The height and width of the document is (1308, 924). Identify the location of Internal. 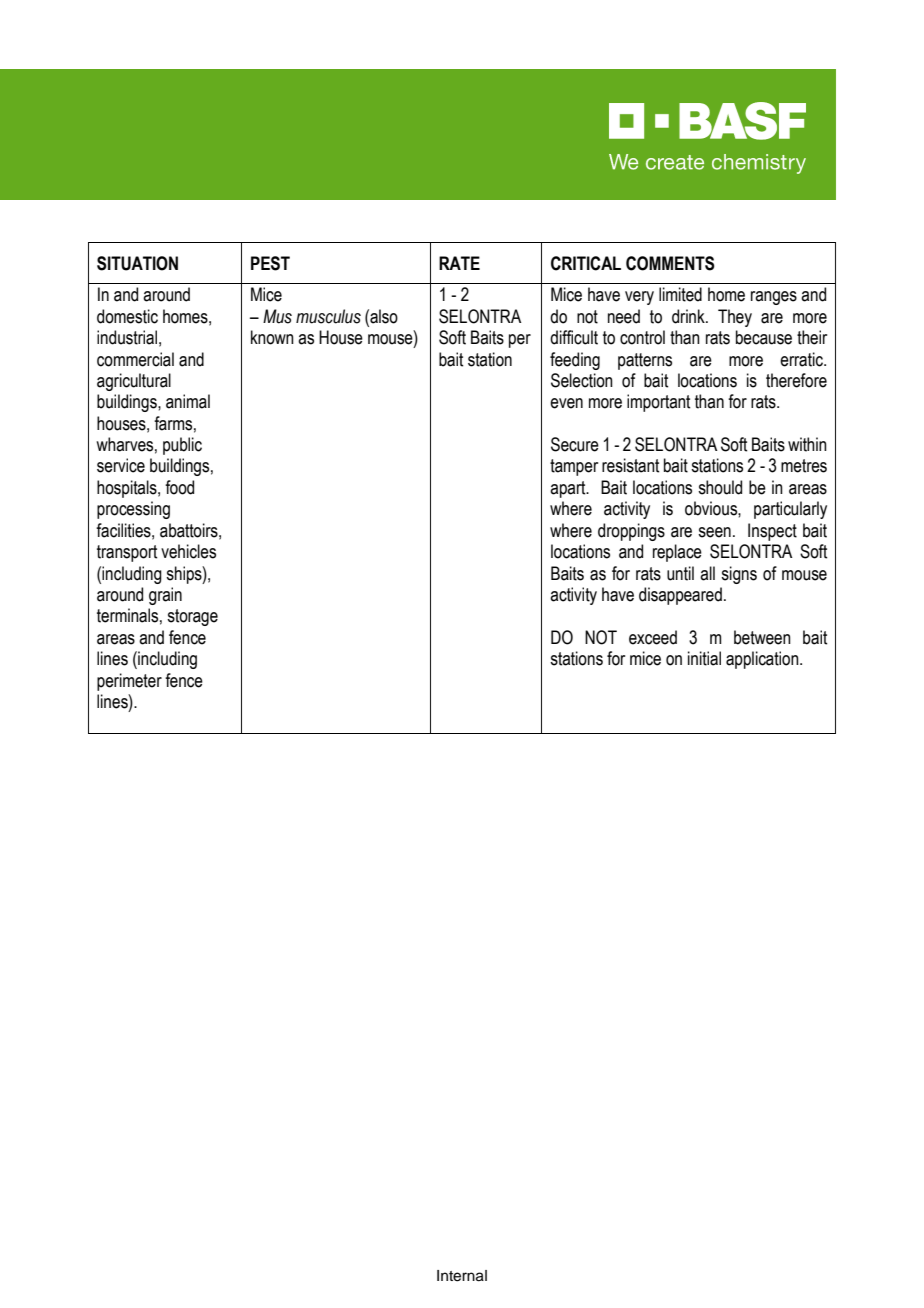
(462, 1276).
